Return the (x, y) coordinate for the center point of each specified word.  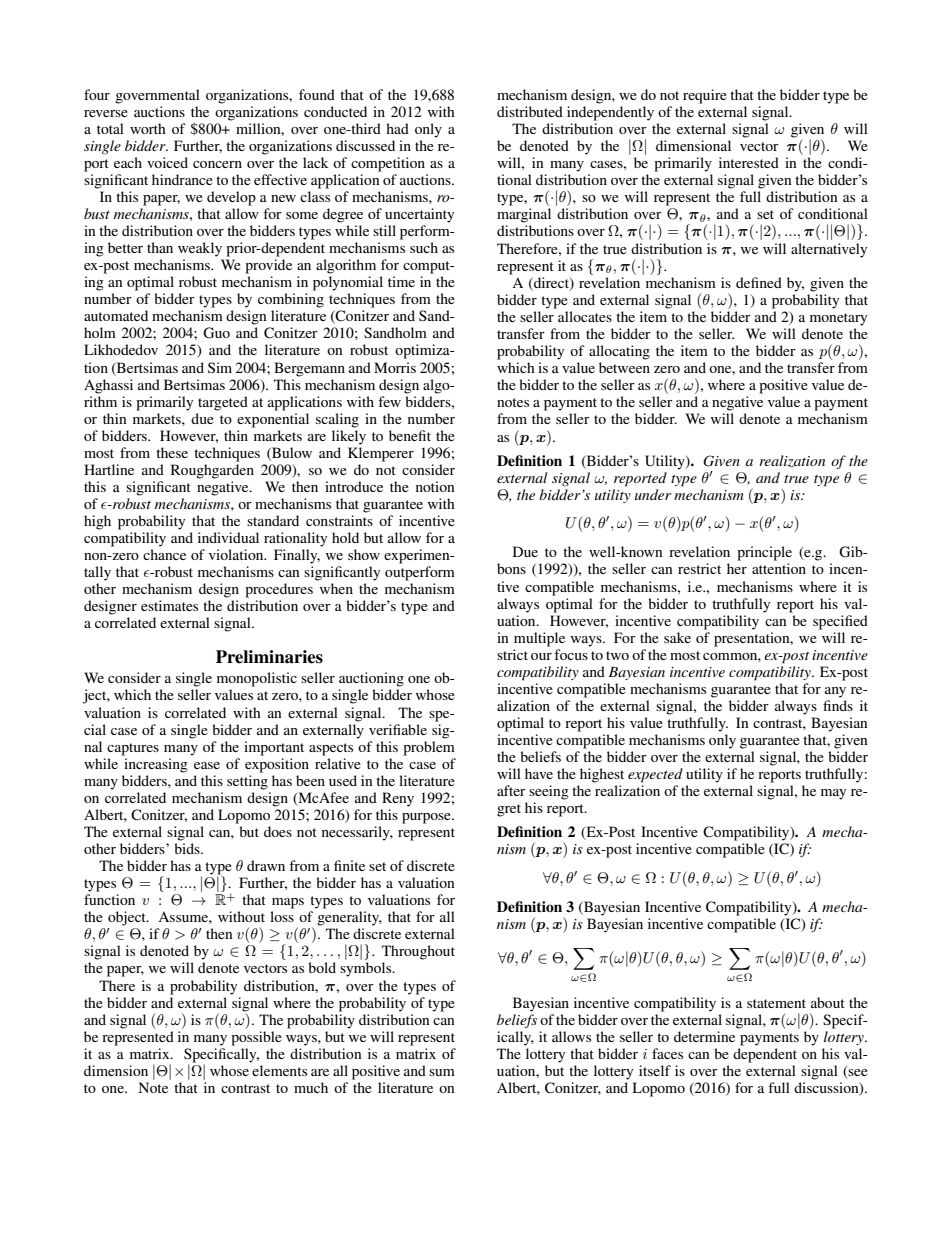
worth (148, 128)
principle (764, 553)
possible (256, 1038)
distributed (530, 111)
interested (749, 162)
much (311, 1087)
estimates (169, 605)
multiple (539, 639)
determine (704, 1036)
